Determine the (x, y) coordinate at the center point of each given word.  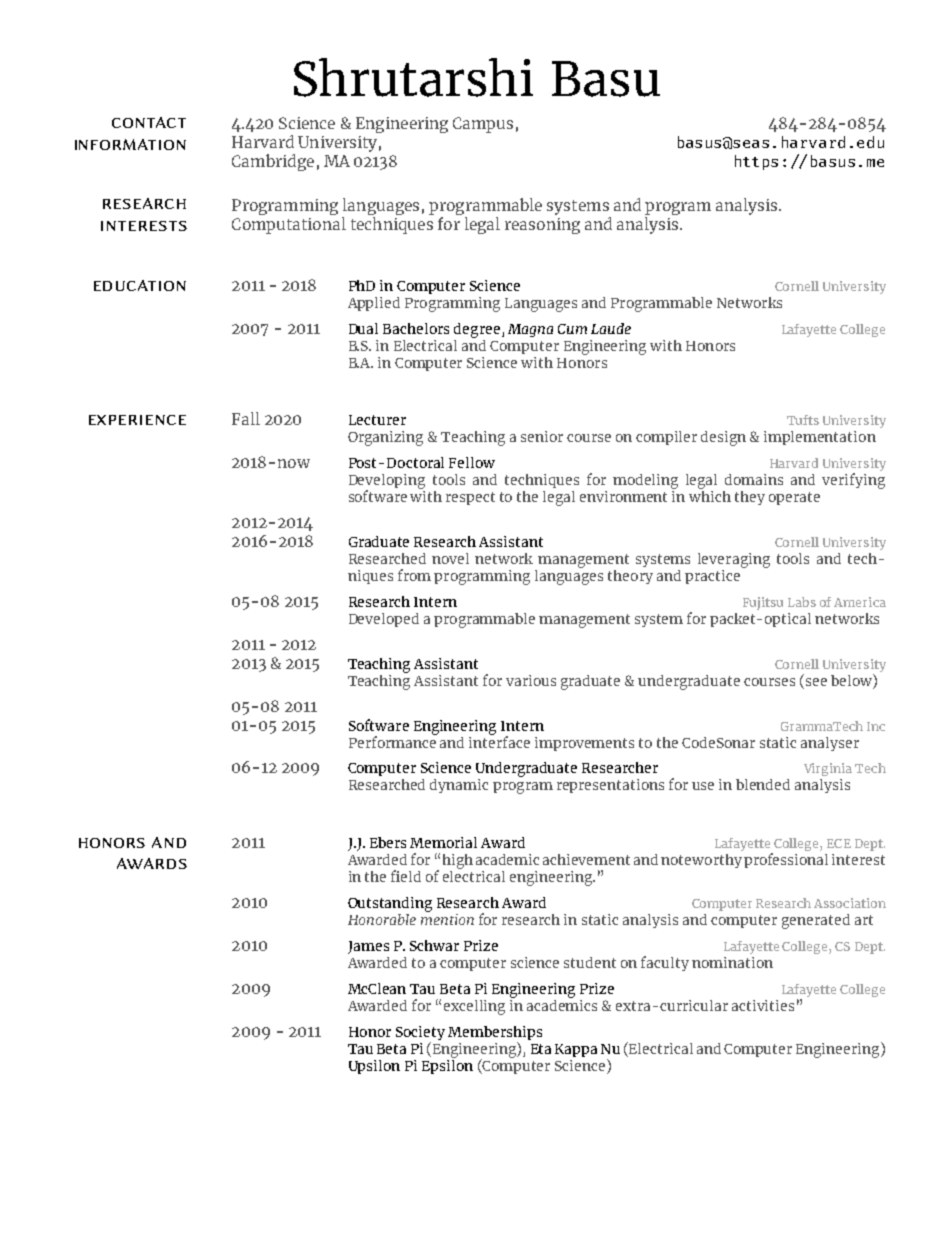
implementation (820, 438)
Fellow (472, 462)
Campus (483, 125)
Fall (246, 418)
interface (499, 740)
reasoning (542, 226)
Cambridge (273, 162)
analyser (830, 744)
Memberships (495, 1034)
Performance (393, 740)
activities (763, 1005)
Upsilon (374, 1067)
